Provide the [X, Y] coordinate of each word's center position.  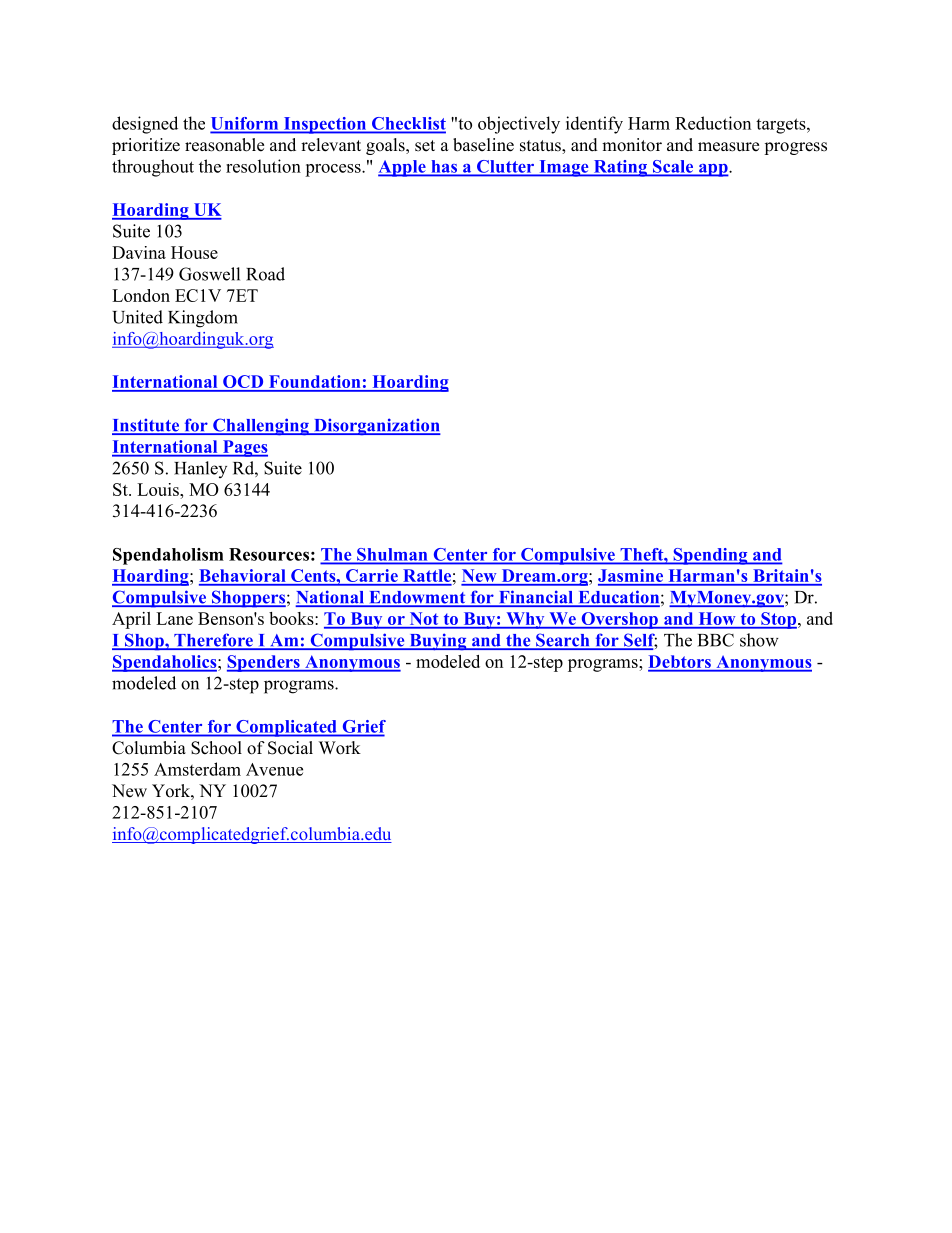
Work [340, 748]
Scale [673, 167]
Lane [174, 618]
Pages [244, 448]
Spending [710, 556]
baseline [483, 145]
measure [728, 147]
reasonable [224, 145]
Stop [778, 620]
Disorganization [376, 427]
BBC [716, 640]
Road [265, 274]
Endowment [417, 598]
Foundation [315, 383]
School [216, 748]
